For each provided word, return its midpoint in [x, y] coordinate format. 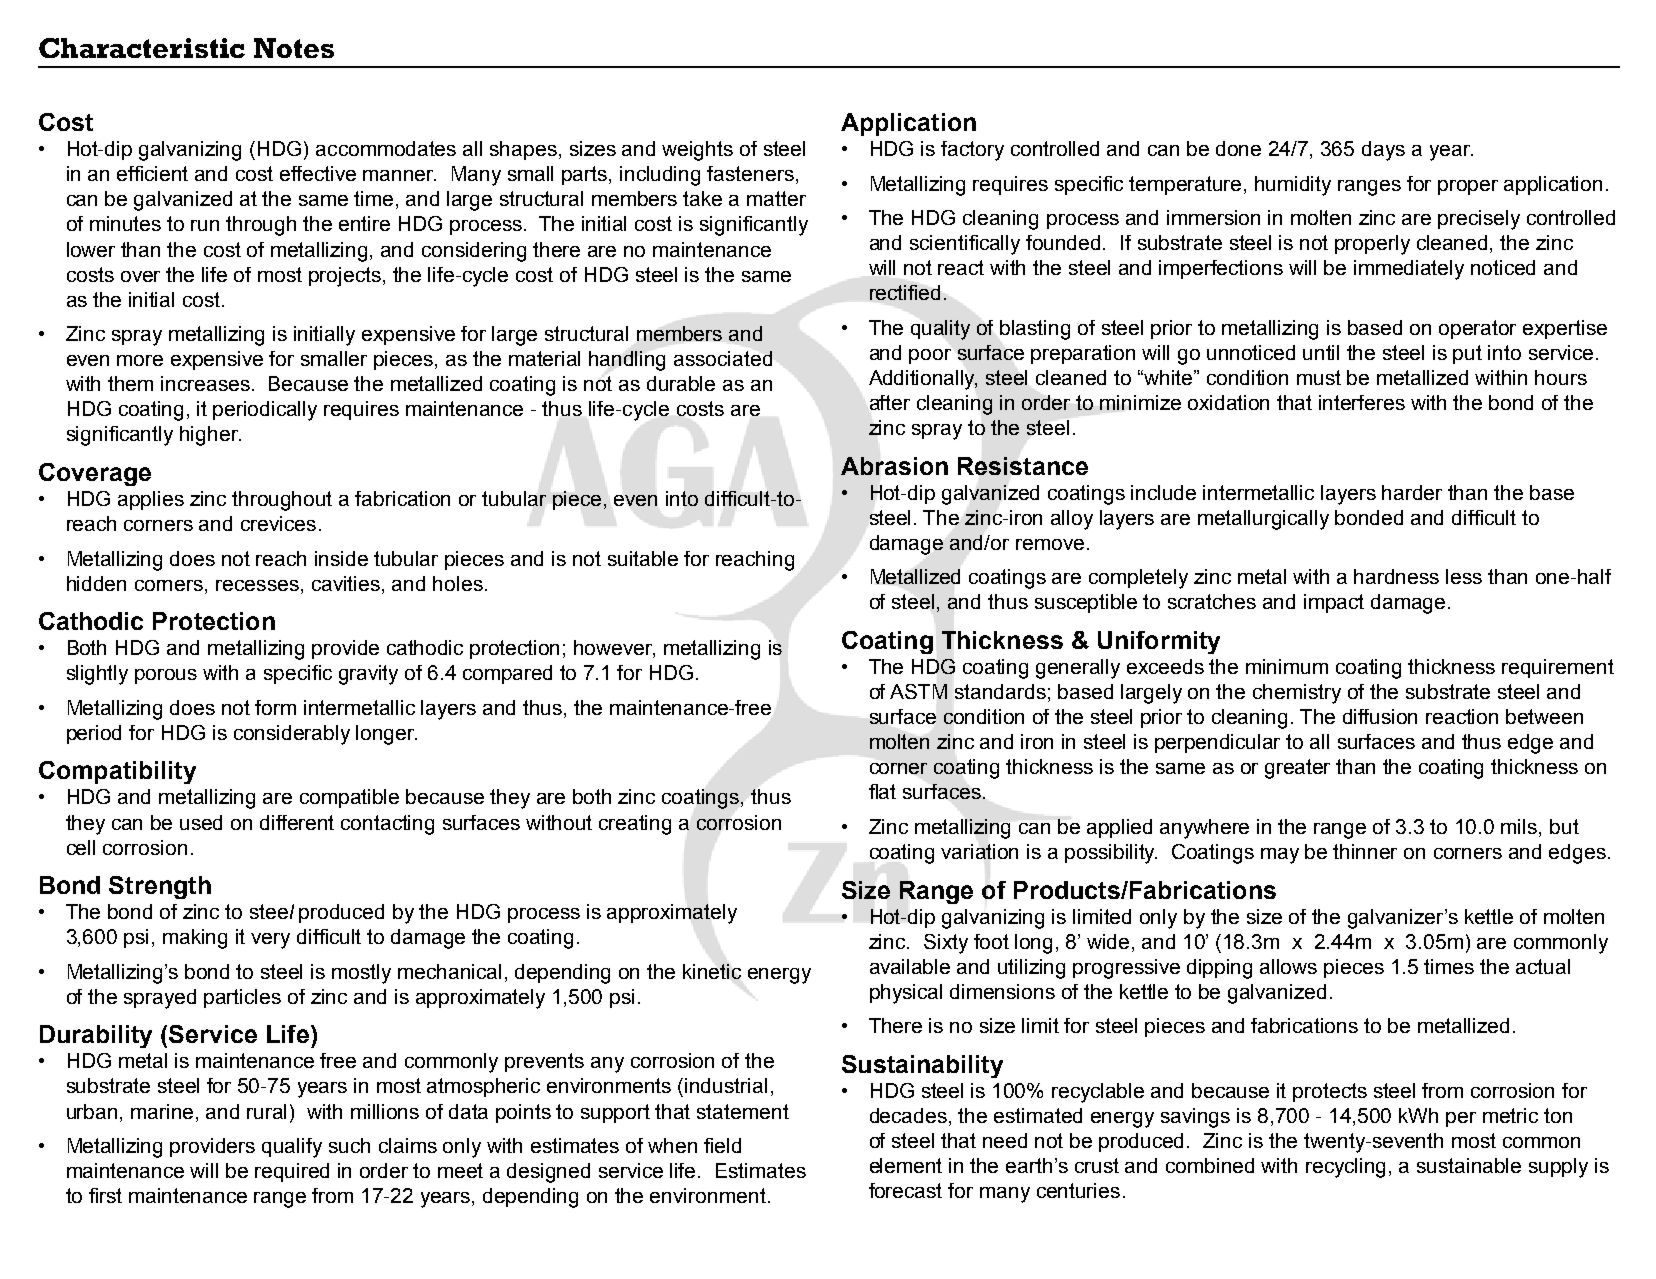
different [297, 822]
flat [882, 791]
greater [1297, 769]
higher [210, 436]
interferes [1362, 402]
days [1383, 151]
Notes [294, 48]
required [292, 1172]
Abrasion [894, 466]
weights [697, 151]
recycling [1345, 1168]
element [906, 1165]
